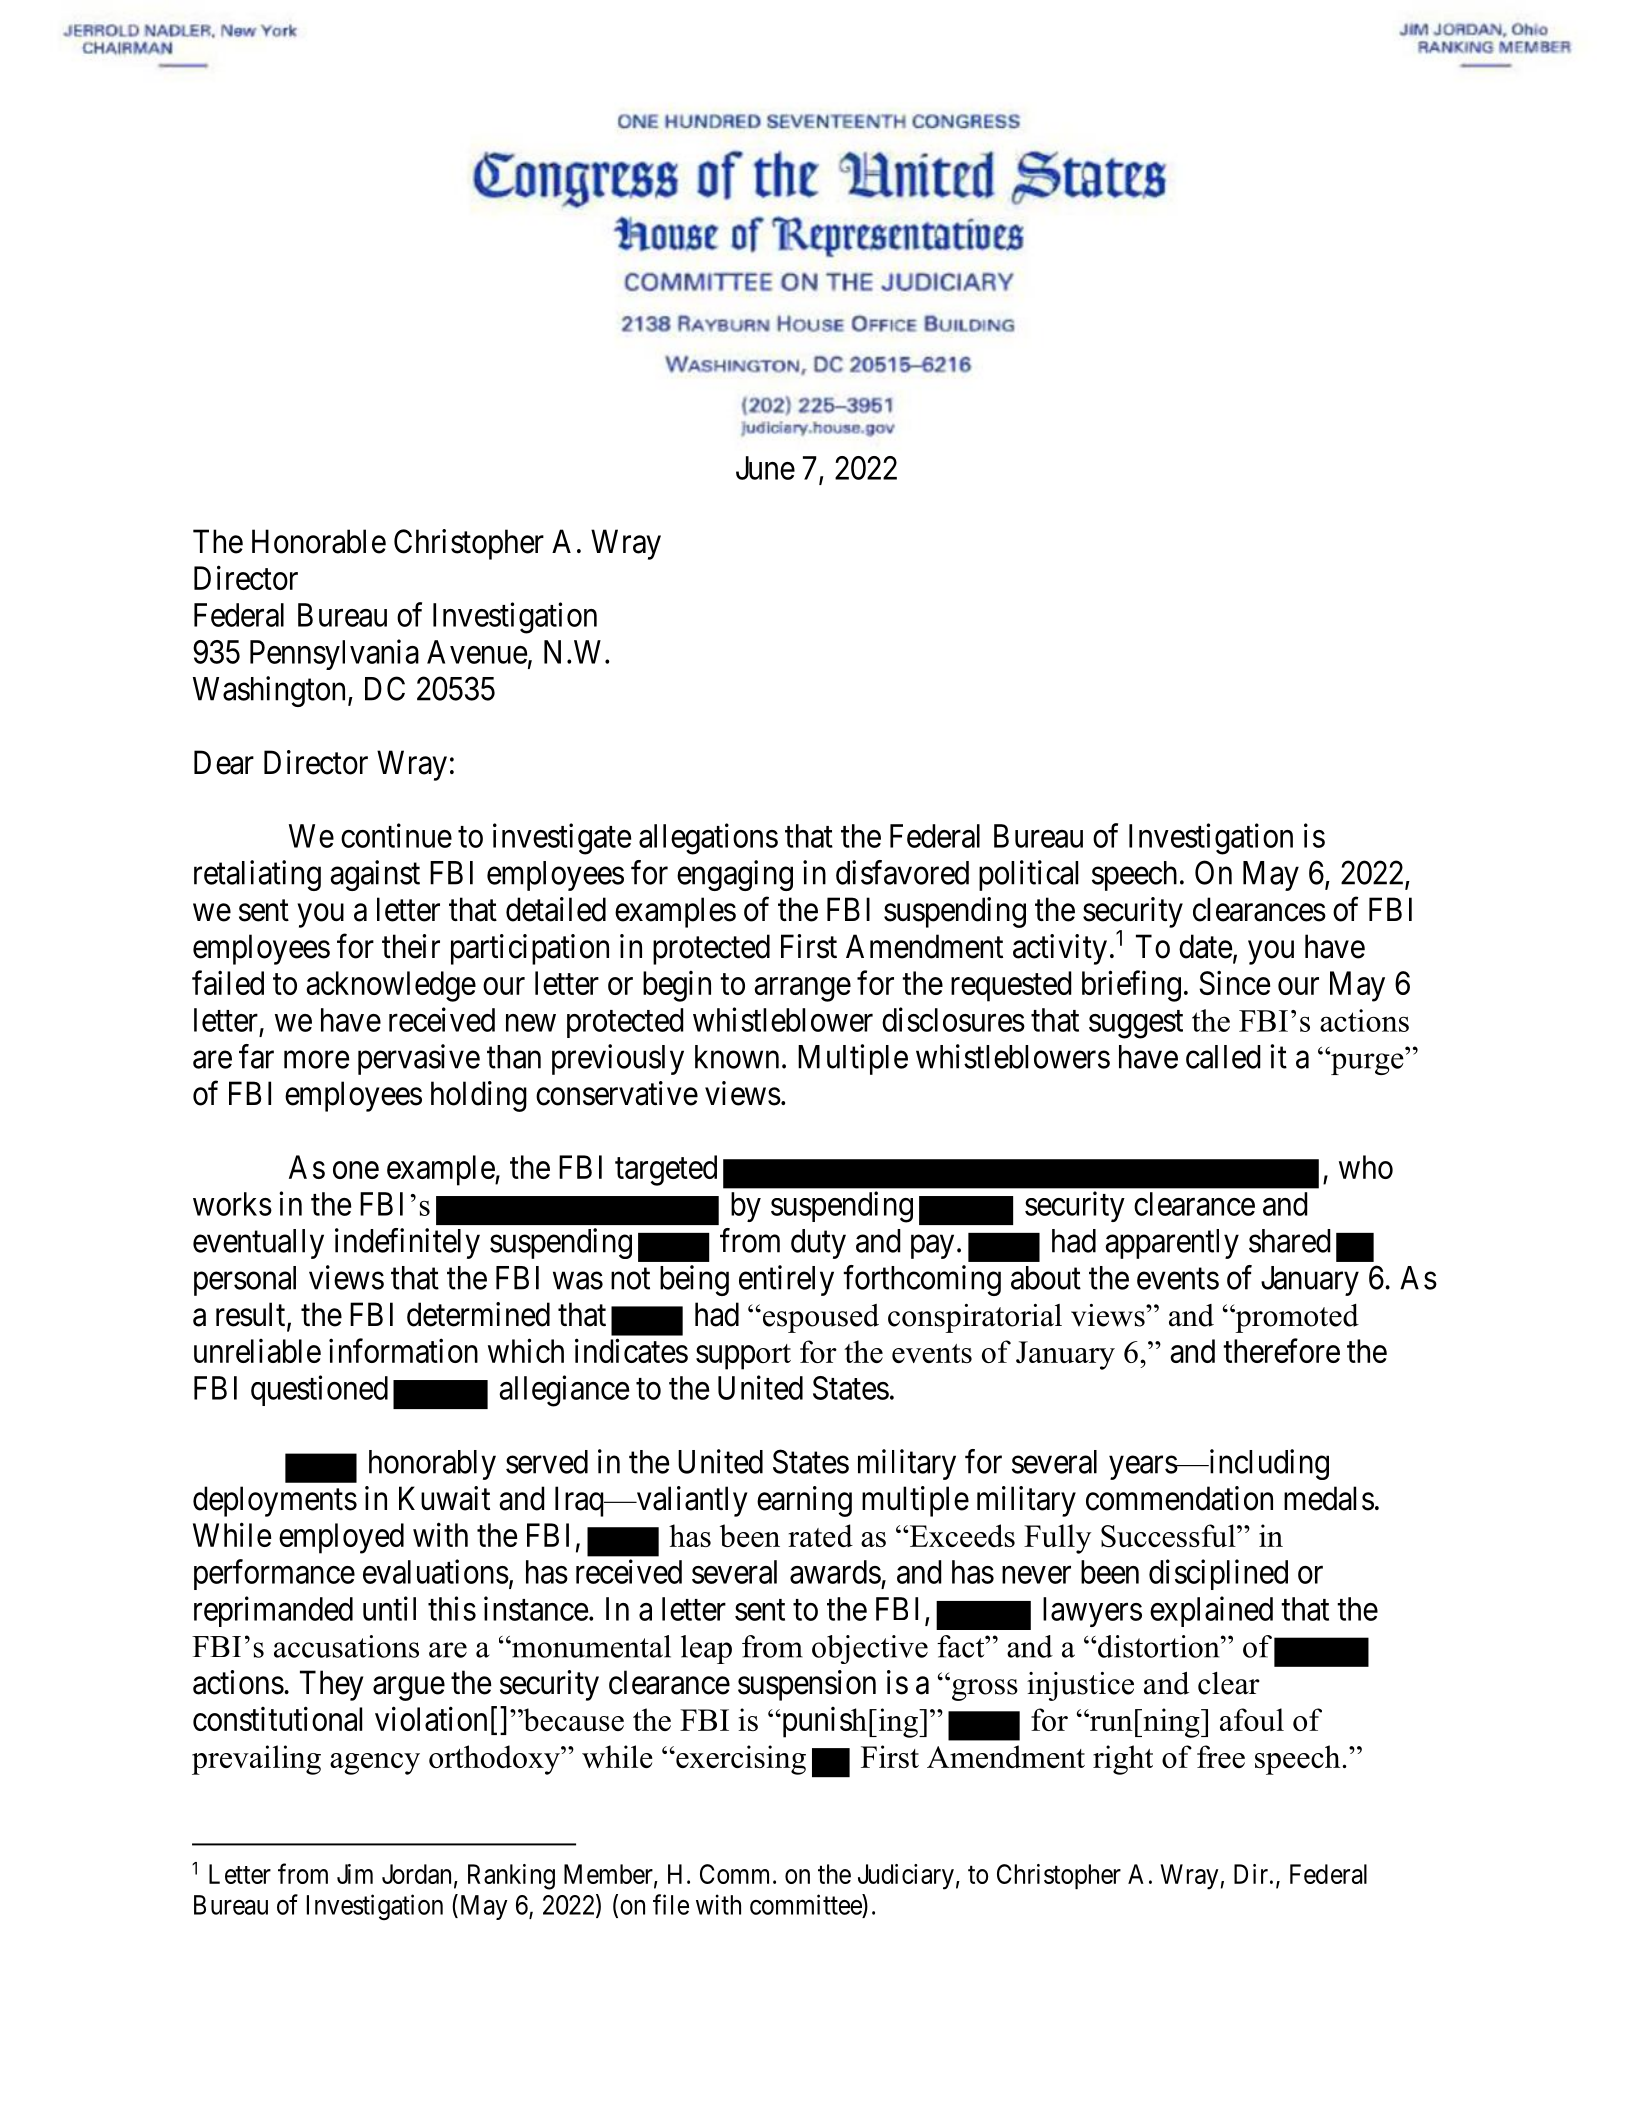  What do you see at coordinates (1172, 1244) in the page?
I see `apparently` at bounding box center [1172, 1244].
